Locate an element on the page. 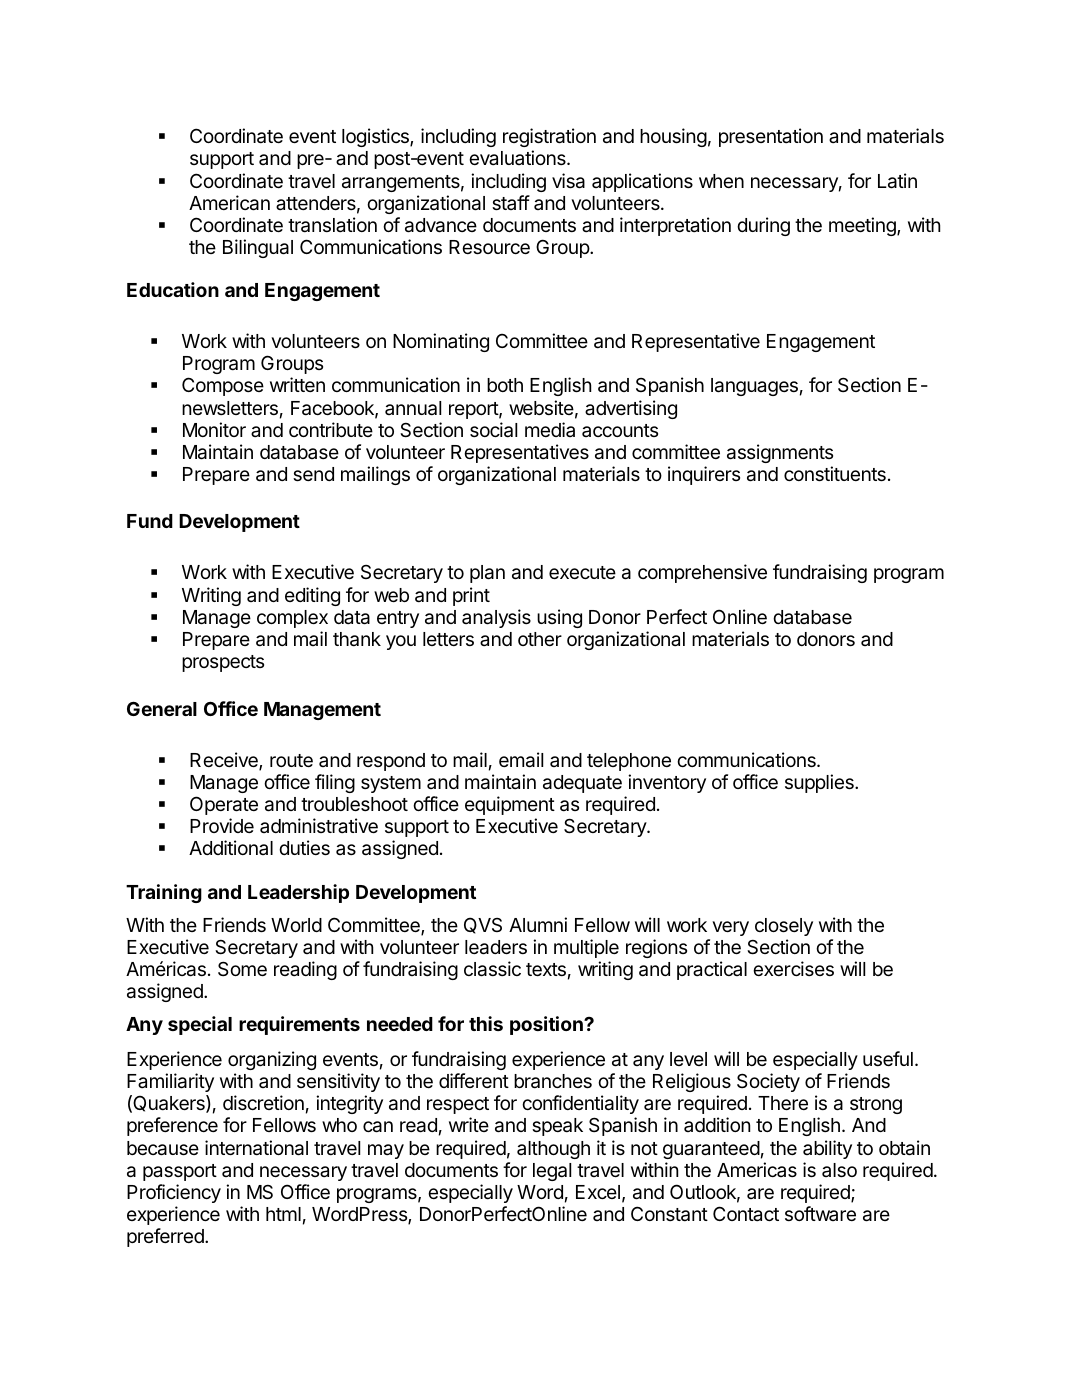 Image resolution: width=1071 pixels, height=1386 pixels. exercises is located at coordinates (793, 968).
